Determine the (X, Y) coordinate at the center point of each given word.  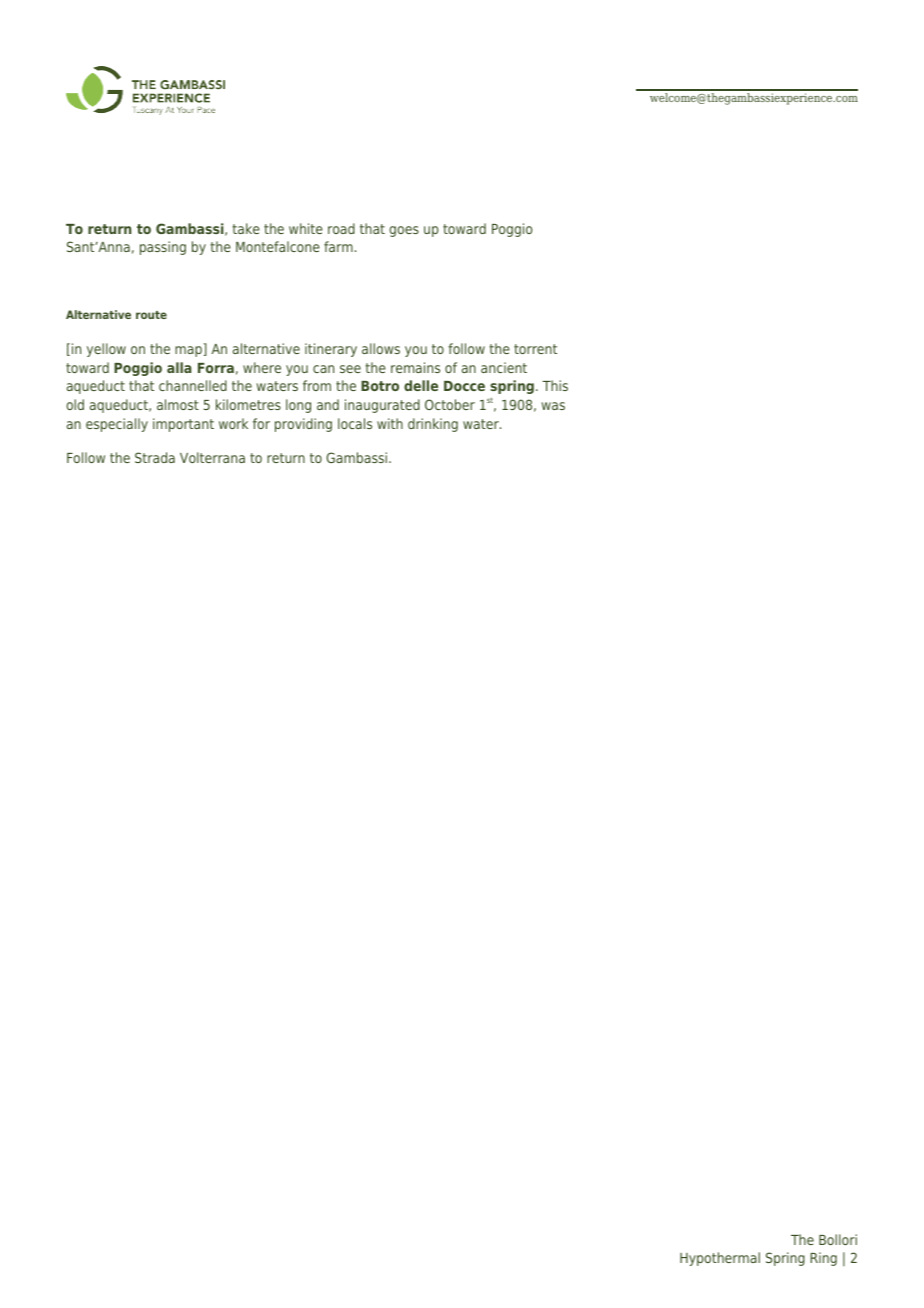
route (151, 315)
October (450, 404)
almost (178, 404)
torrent (535, 349)
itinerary (331, 350)
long (298, 406)
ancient (504, 367)
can (323, 369)
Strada (155, 457)
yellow (106, 350)
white (306, 228)
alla (179, 367)
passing (163, 248)
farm (338, 246)
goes (404, 231)
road (341, 228)
